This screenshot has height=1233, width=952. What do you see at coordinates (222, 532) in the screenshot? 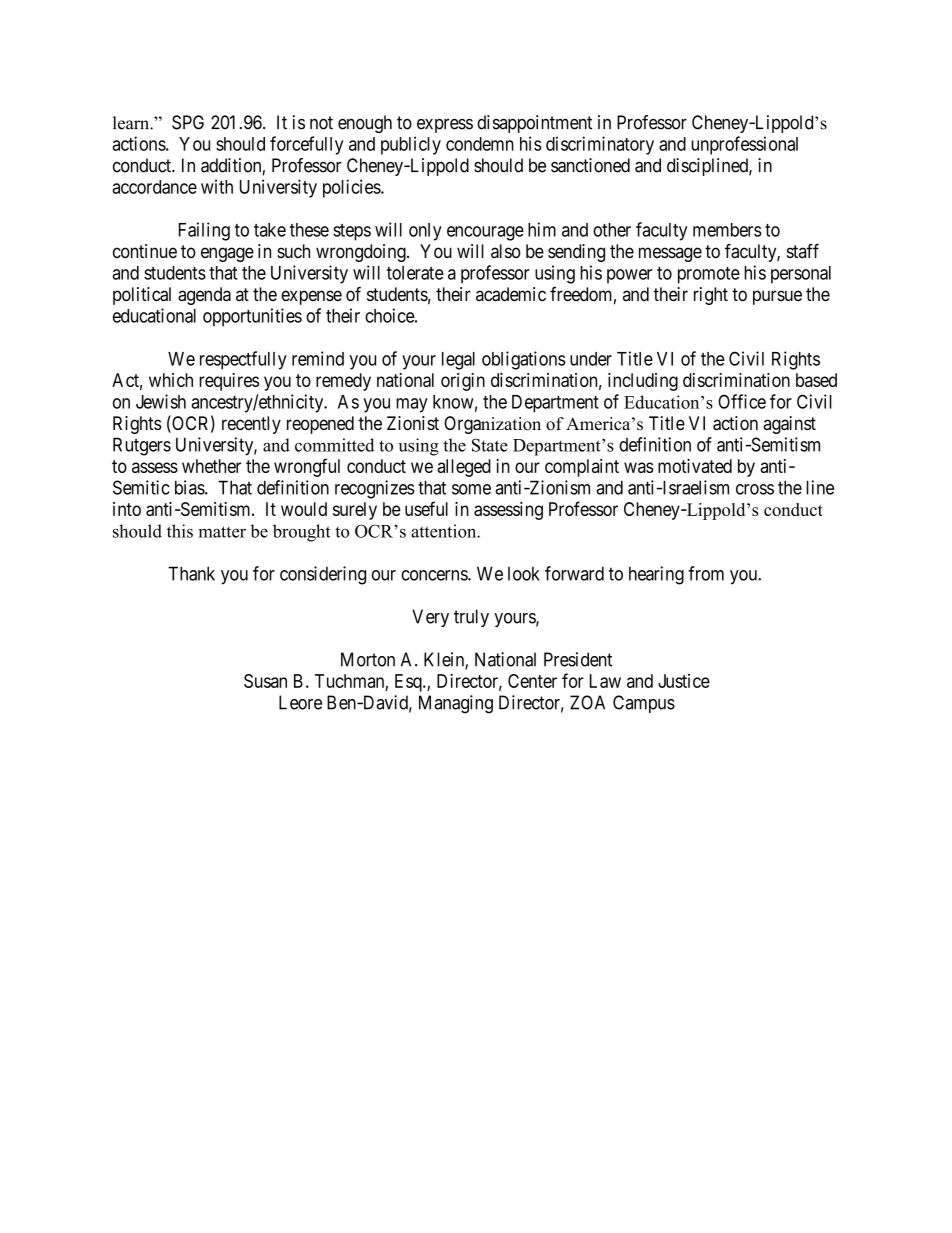
I see `matter` at bounding box center [222, 532].
